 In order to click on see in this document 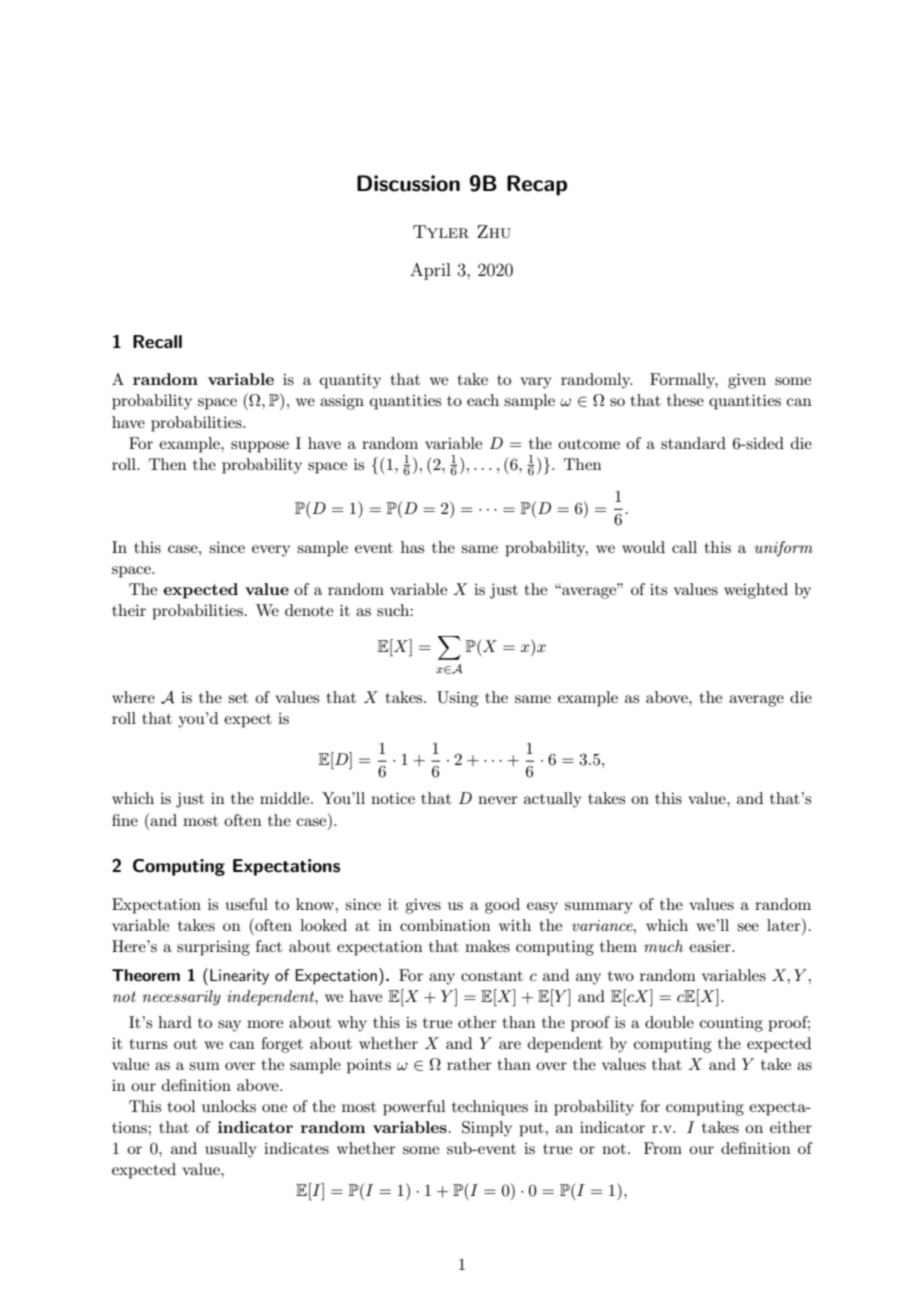, I will do `click(748, 927)`.
